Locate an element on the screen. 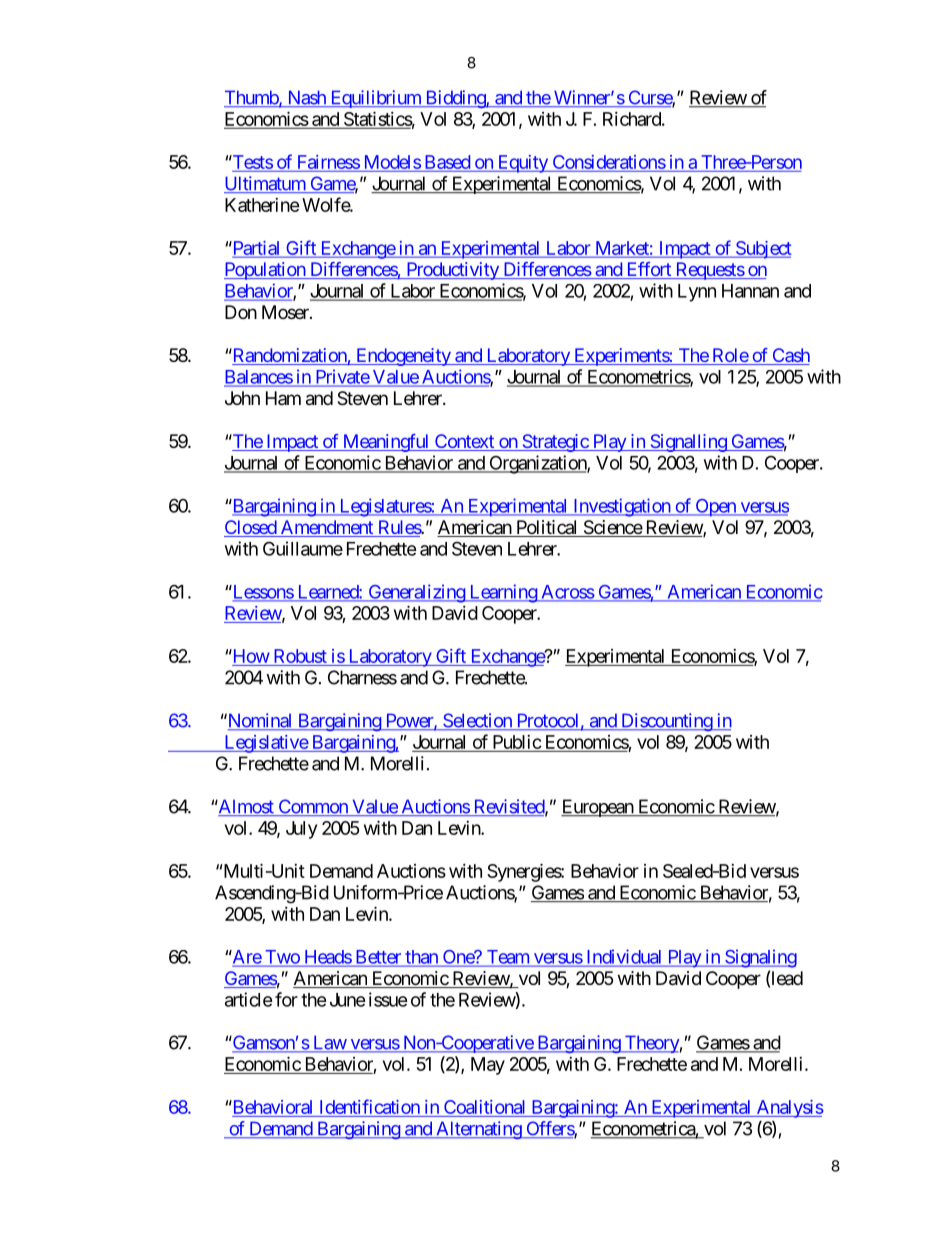 The width and height of the screenshot is (952, 1233). Public is located at coordinates (517, 742).
